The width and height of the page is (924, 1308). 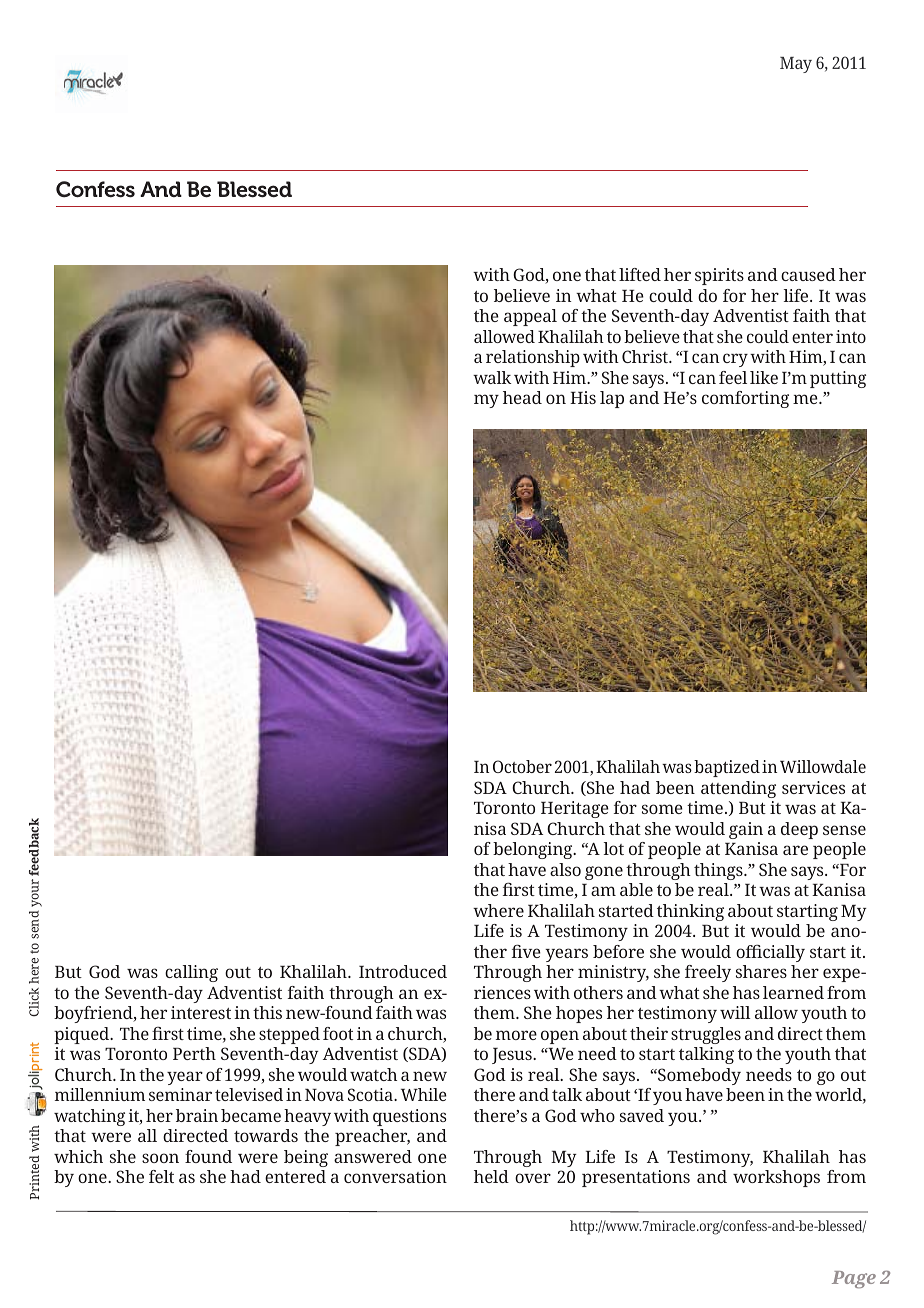 I want to click on appeal, so click(x=530, y=317).
